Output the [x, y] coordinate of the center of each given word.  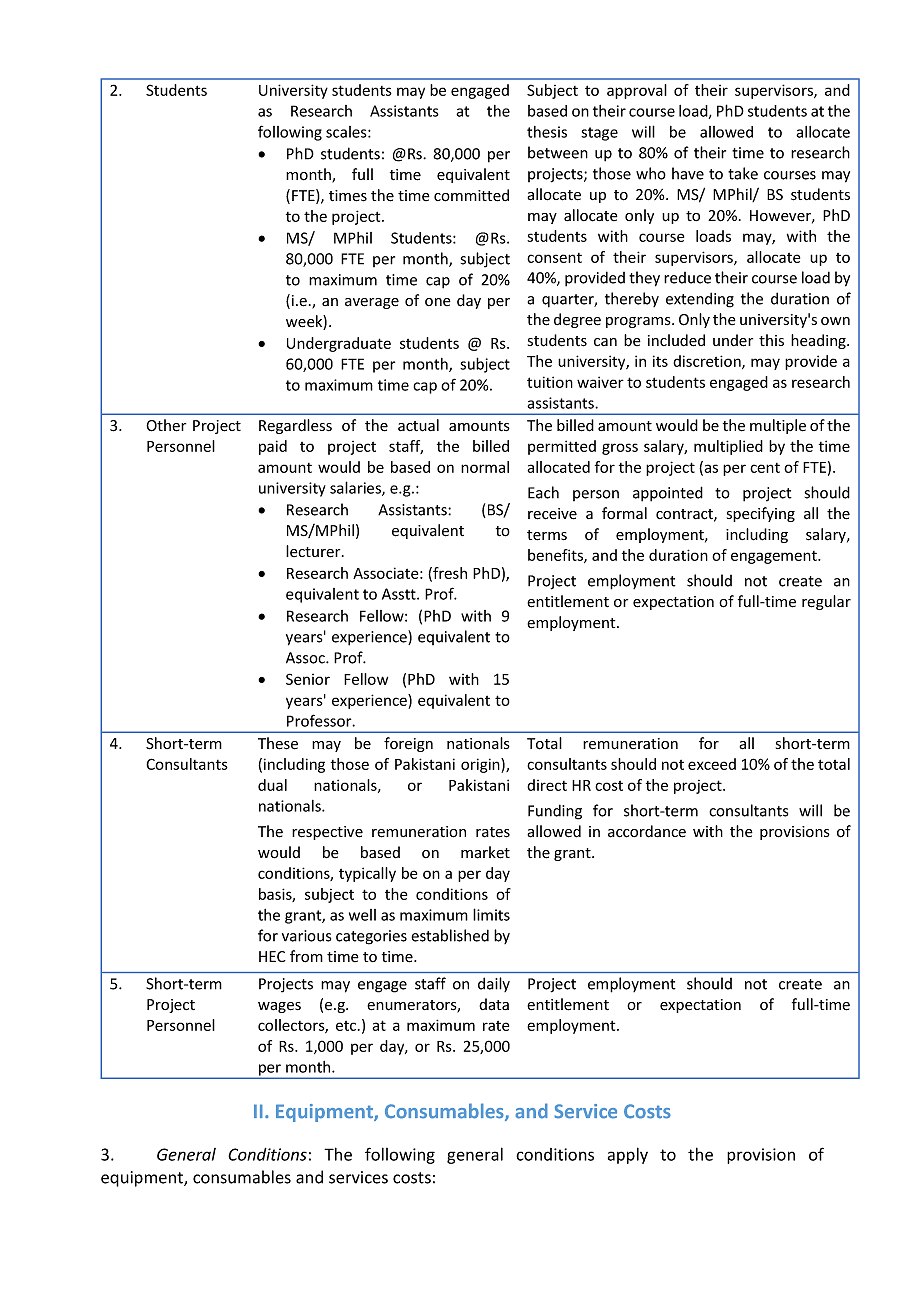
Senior [308, 679]
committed [471, 195]
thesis [547, 132]
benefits [556, 556]
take [743, 173]
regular [826, 602]
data [494, 1004]
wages [279, 1007]
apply [628, 1155]
